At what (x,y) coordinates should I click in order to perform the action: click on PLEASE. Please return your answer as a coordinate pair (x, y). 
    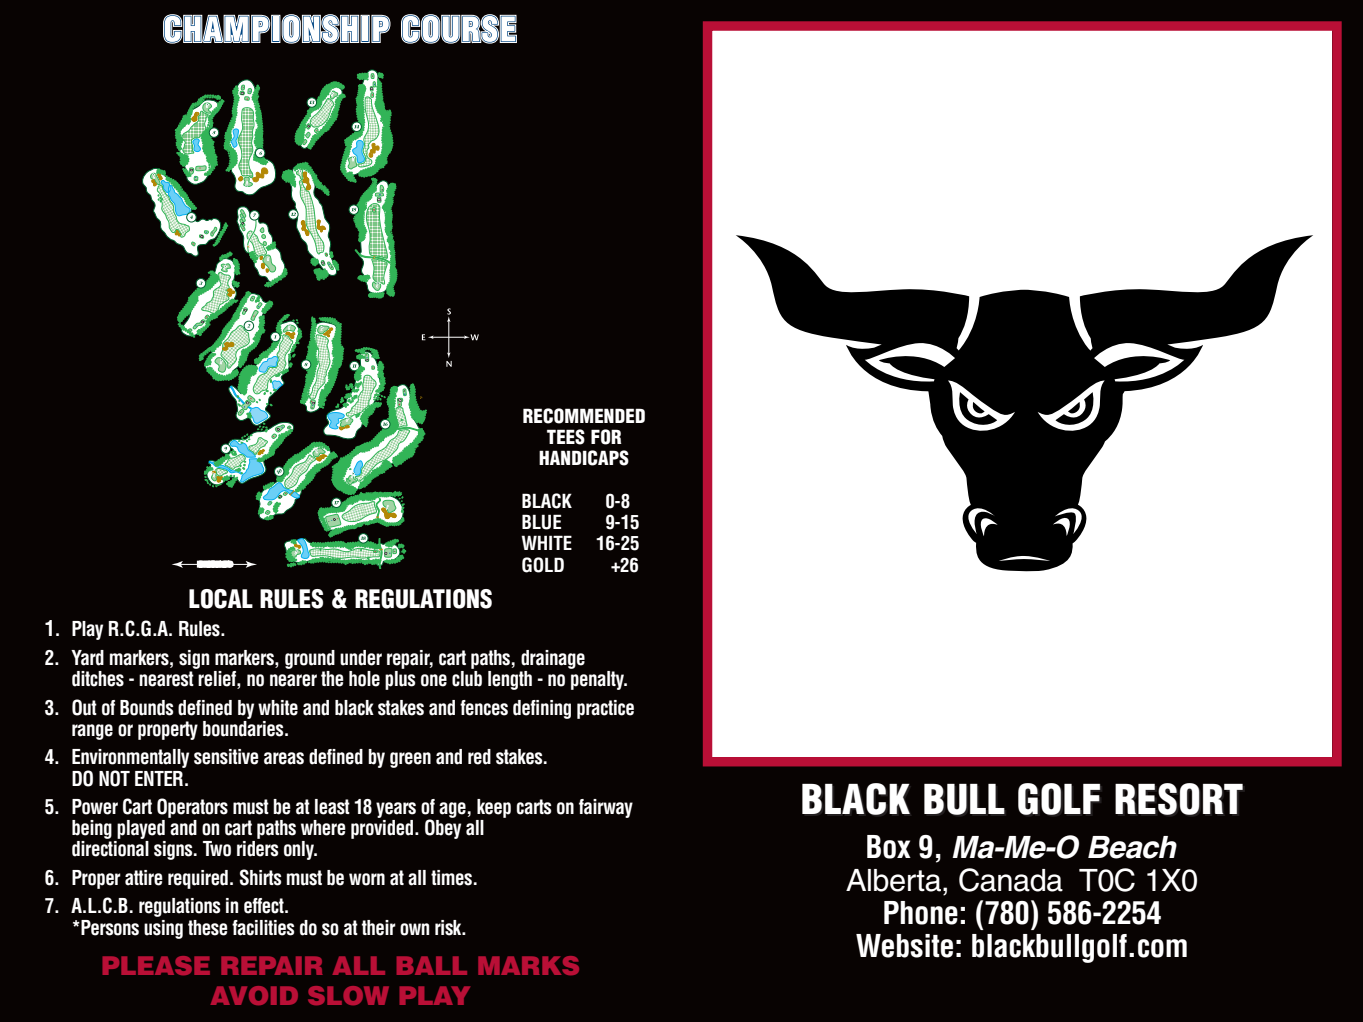
    Looking at the image, I should click on (156, 965).
